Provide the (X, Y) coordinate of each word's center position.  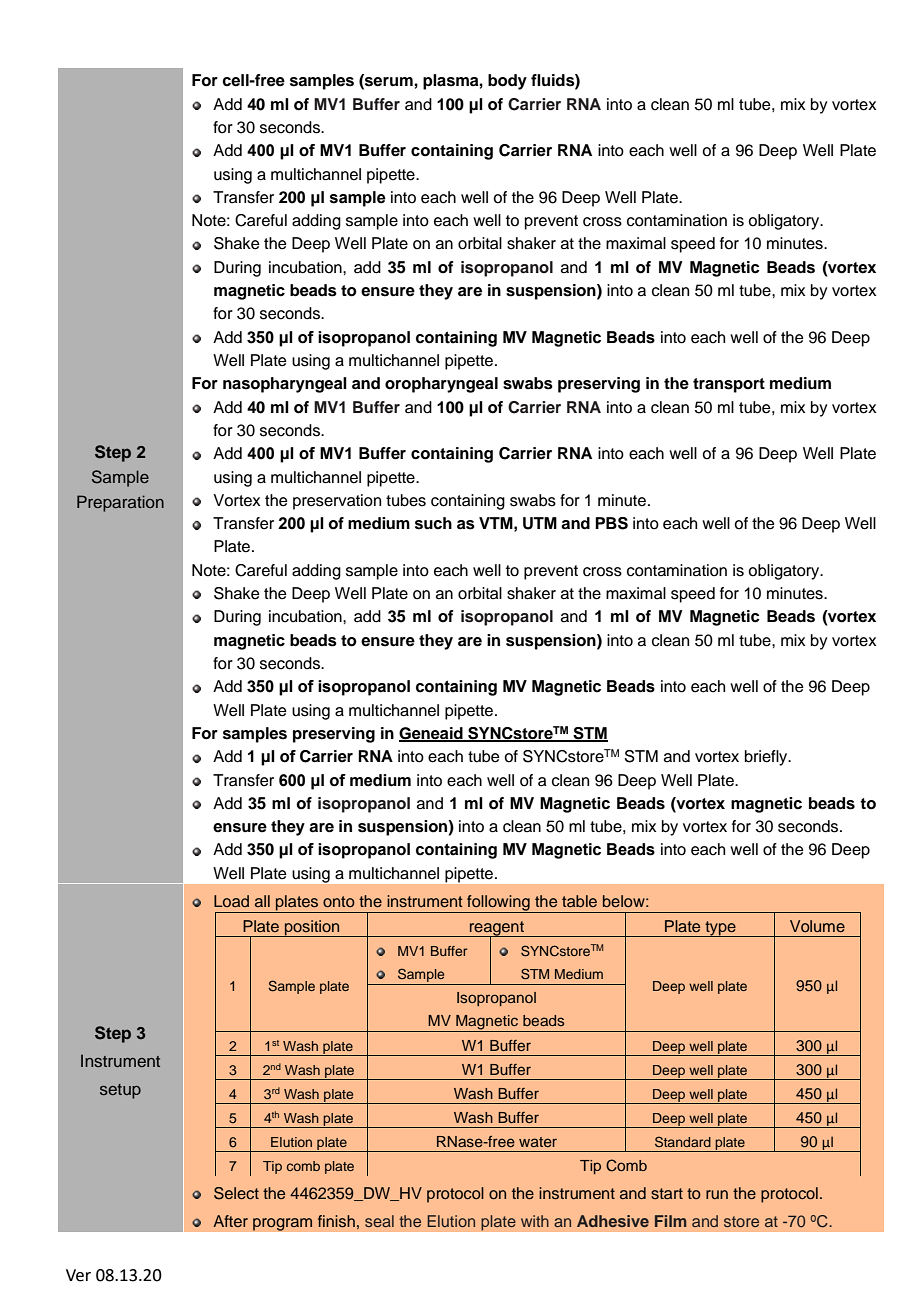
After (230, 1221)
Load (231, 901)
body (507, 82)
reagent (497, 929)
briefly (767, 758)
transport (729, 385)
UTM (540, 523)
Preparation (120, 503)
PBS (611, 523)
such (433, 523)
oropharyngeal (441, 385)
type (720, 929)
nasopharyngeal (285, 385)
